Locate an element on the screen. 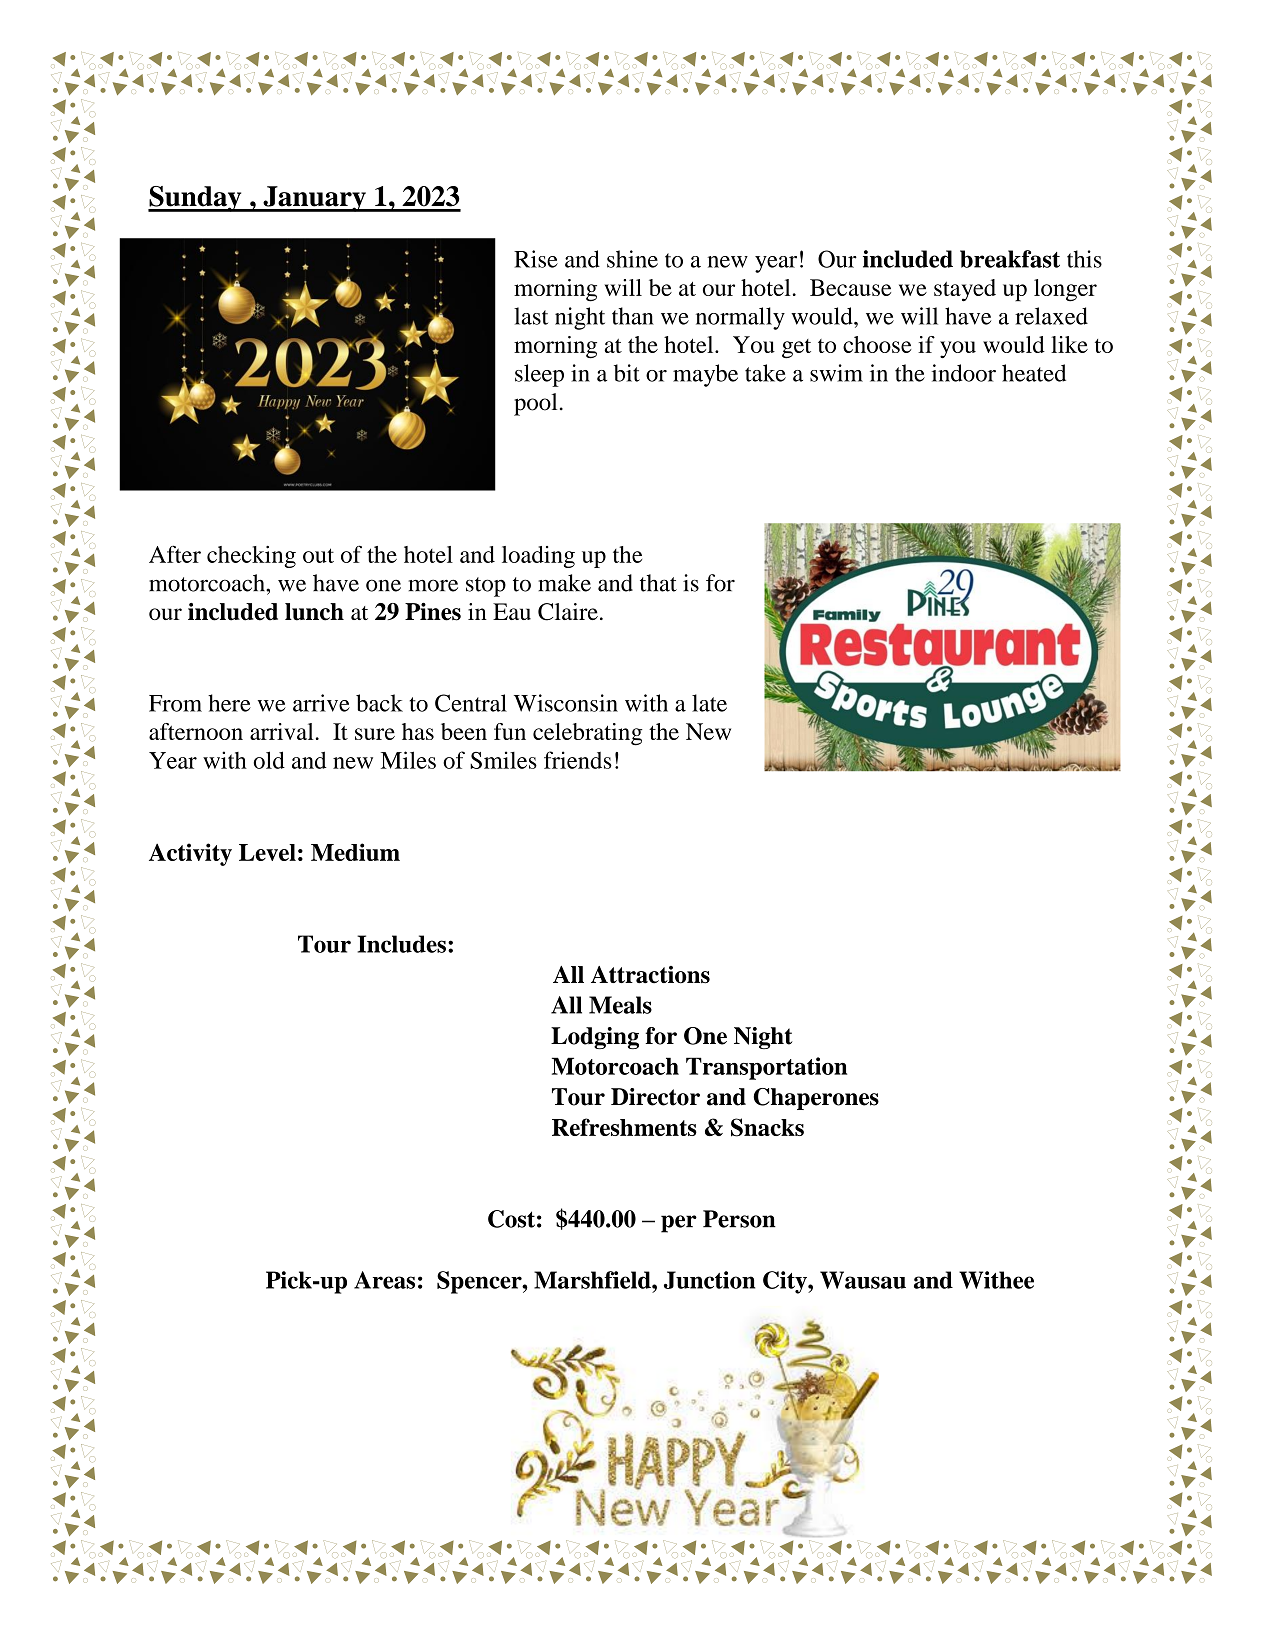  shine is located at coordinates (632, 259).
